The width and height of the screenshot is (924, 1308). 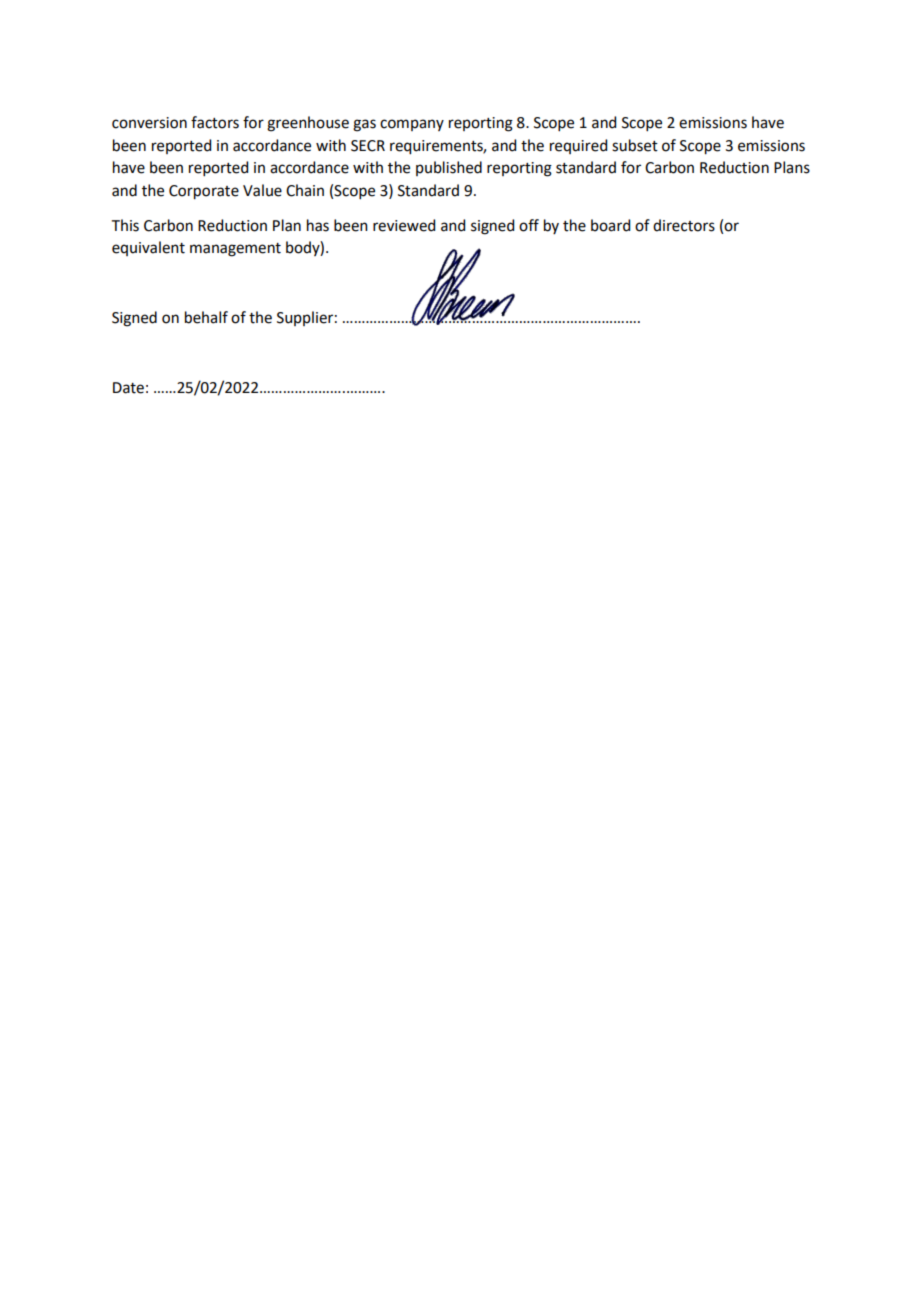 What do you see at coordinates (318, 225) in the screenshot?
I see `has` at bounding box center [318, 225].
